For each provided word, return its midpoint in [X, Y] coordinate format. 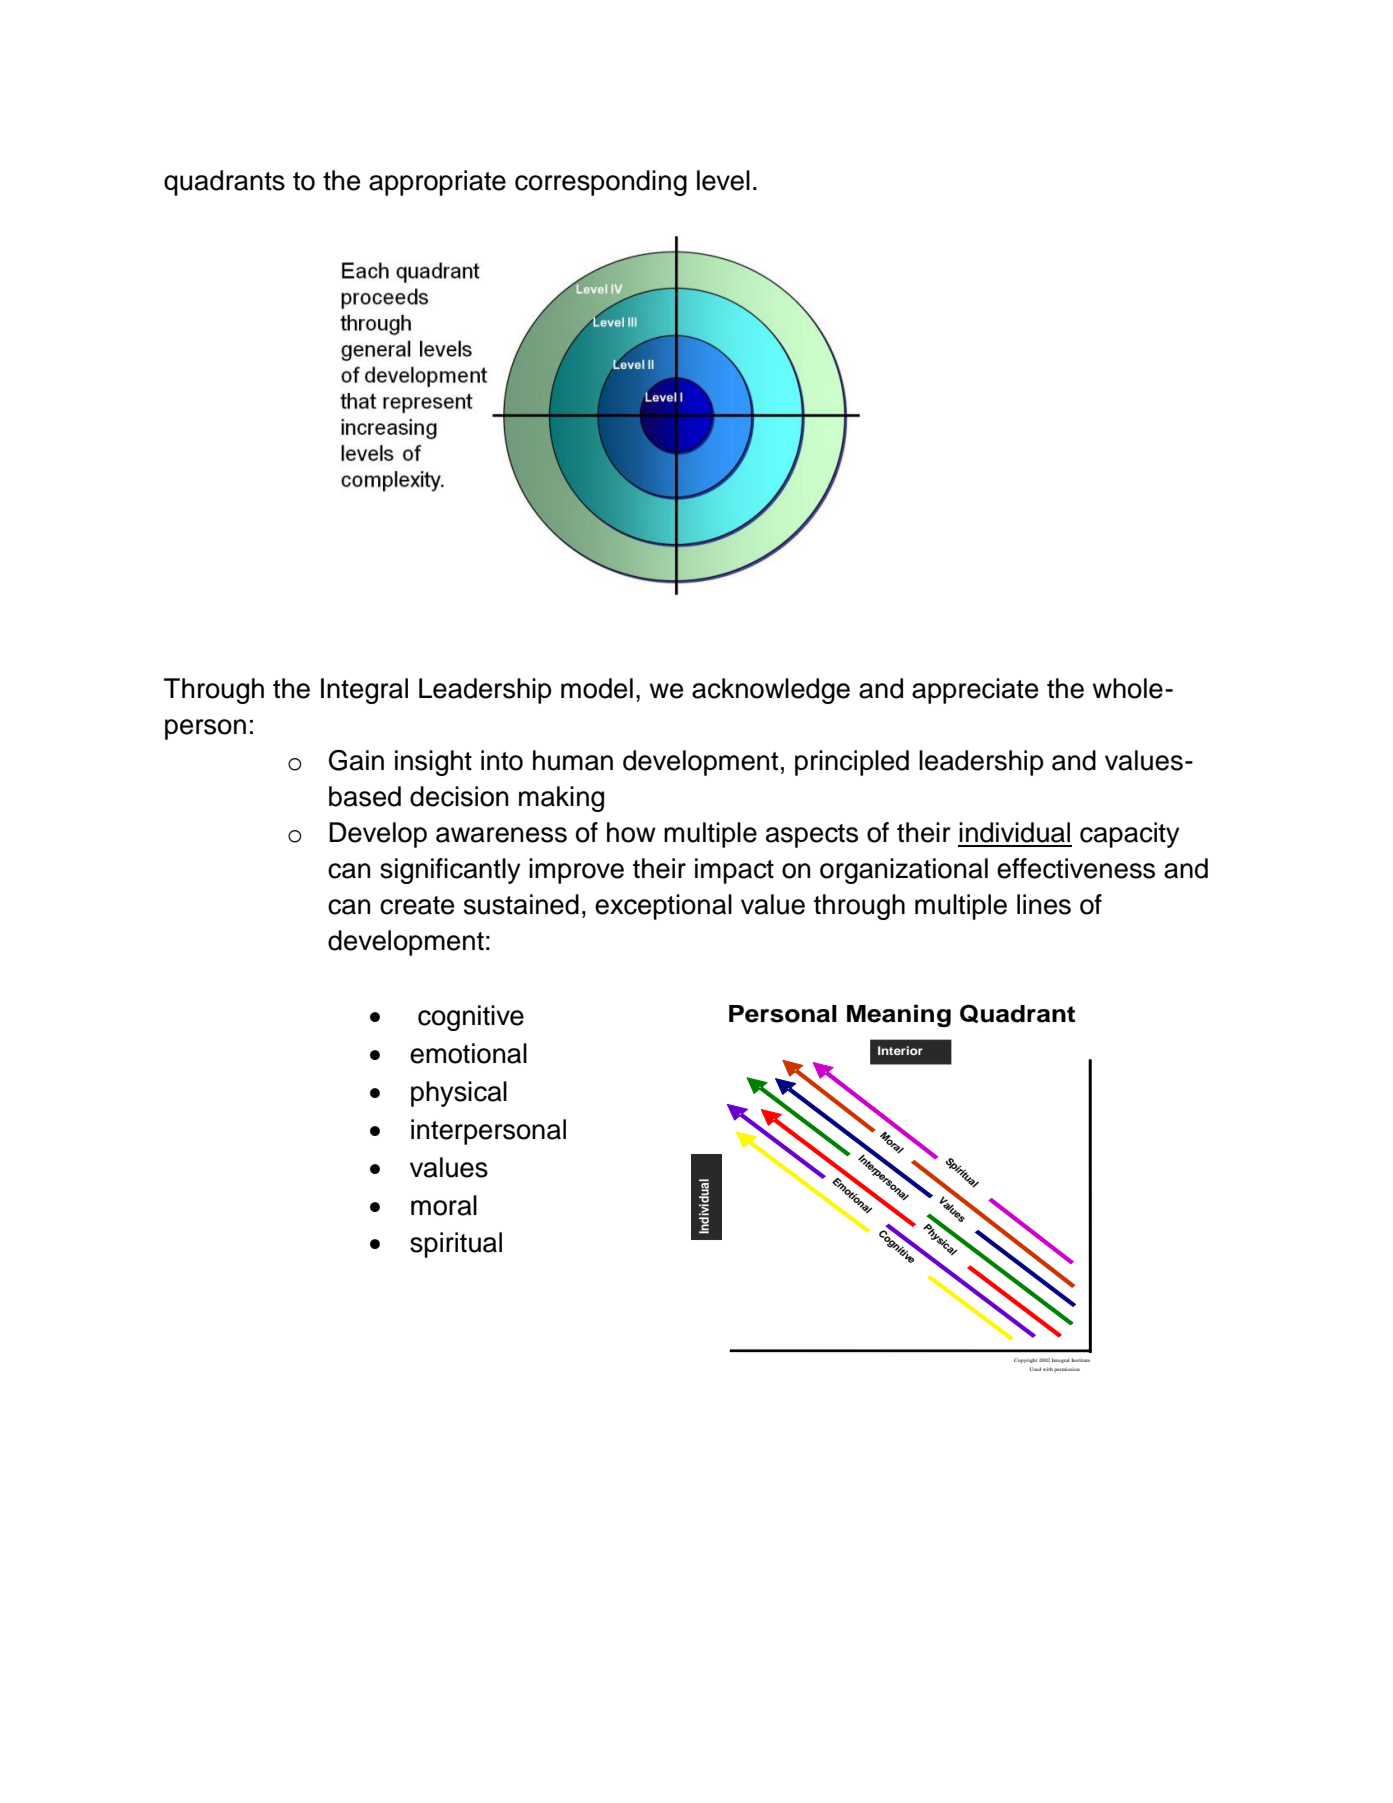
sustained [521, 904]
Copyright [1025, 1360]
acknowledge [771, 691]
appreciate [975, 691]
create [417, 905]
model [597, 688]
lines [1044, 904]
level [723, 180]
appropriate [437, 183]
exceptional [663, 907]
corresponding [601, 183]
